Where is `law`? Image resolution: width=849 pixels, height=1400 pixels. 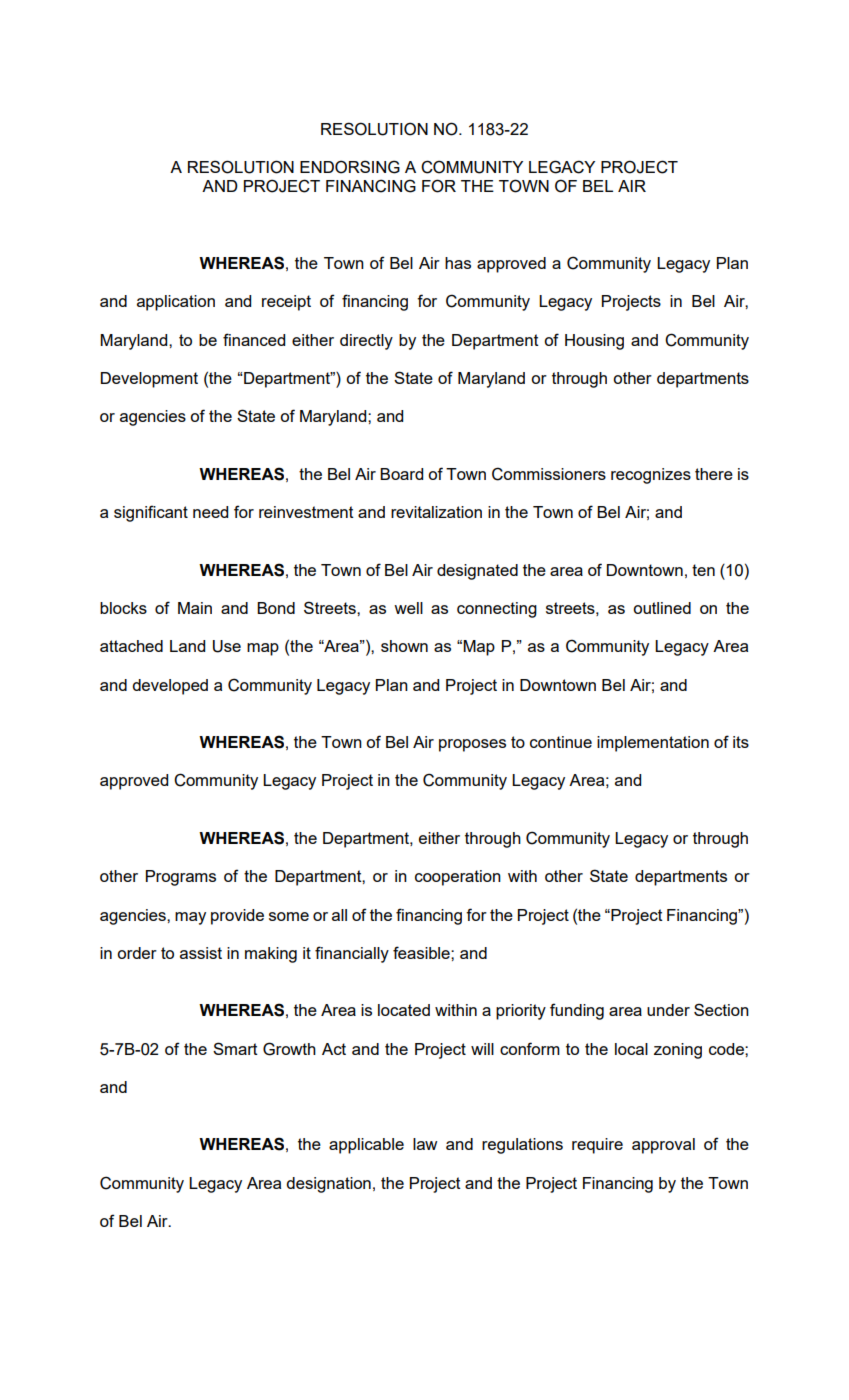 law is located at coordinates (425, 1144).
